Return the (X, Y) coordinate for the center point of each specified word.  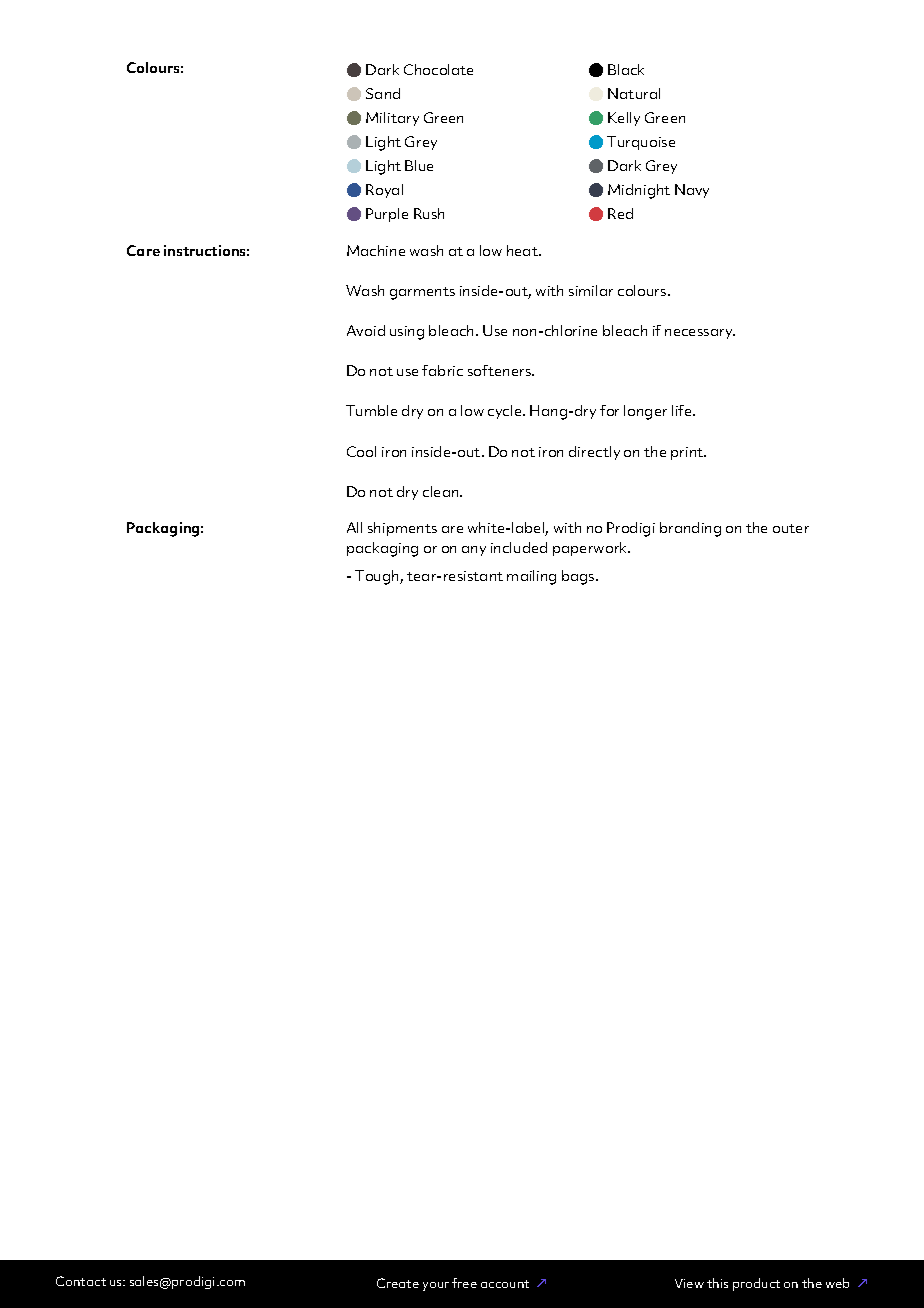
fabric (442, 370)
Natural (634, 93)
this (717, 1283)
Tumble (371, 410)
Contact (81, 1281)
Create (398, 1283)
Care (143, 250)
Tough (378, 577)
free (464, 1283)
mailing (531, 577)
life (683, 410)
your (436, 1286)
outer (791, 528)
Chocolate (438, 69)
